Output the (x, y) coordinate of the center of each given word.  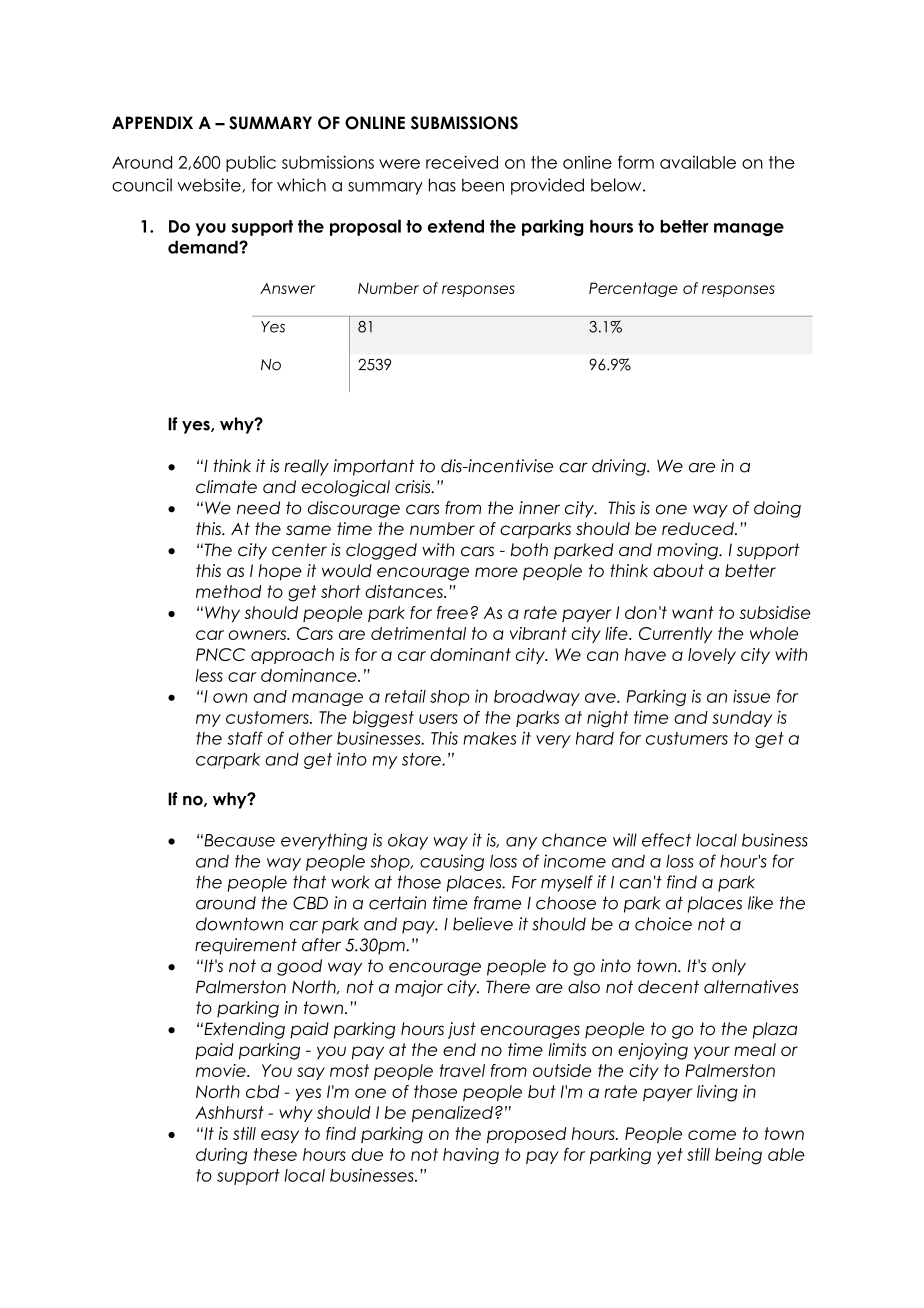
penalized (452, 1114)
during (221, 1156)
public (251, 164)
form (636, 162)
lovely (712, 656)
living (717, 1093)
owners (259, 635)
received (462, 162)
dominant (470, 654)
